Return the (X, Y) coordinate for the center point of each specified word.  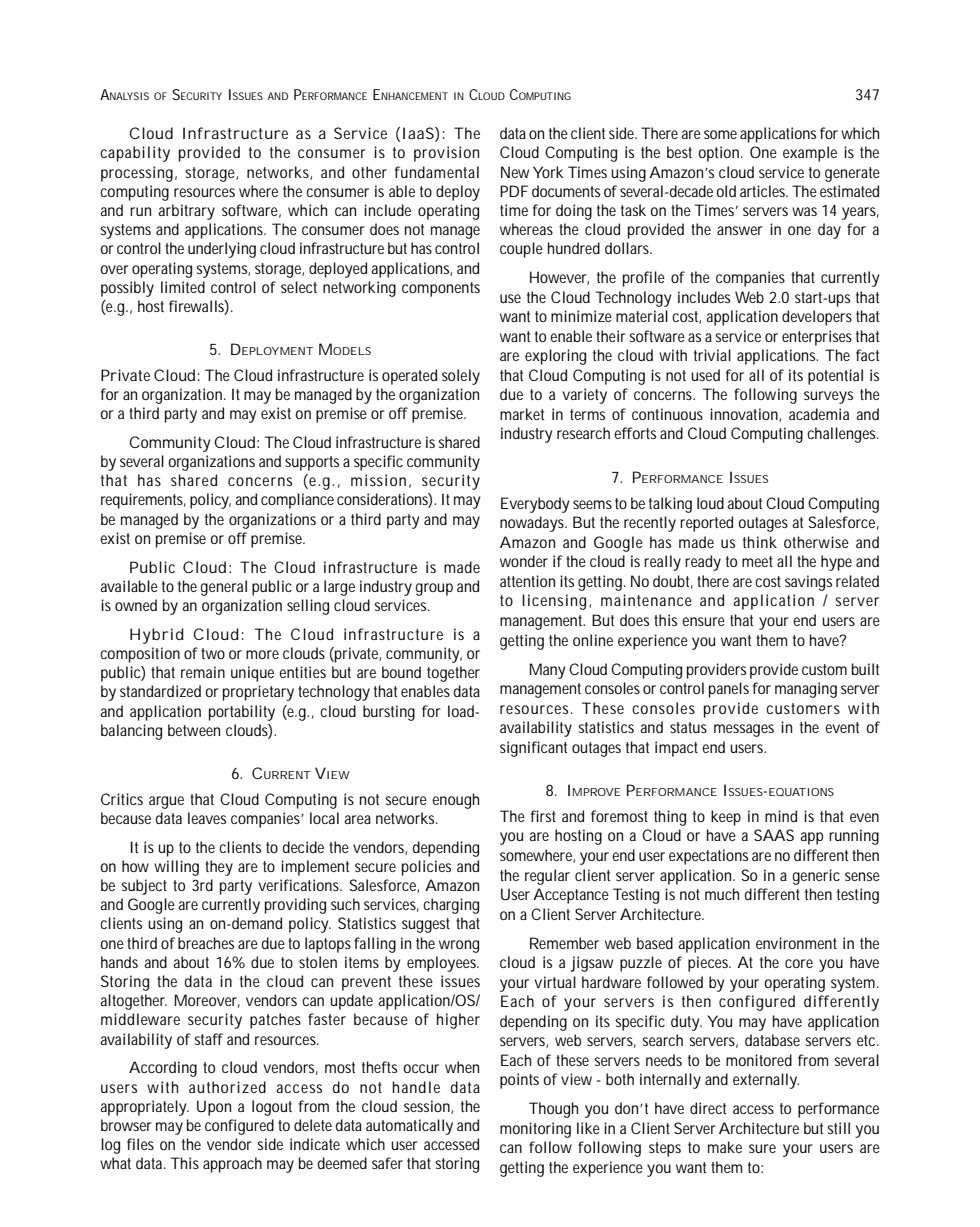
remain (203, 672)
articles (764, 191)
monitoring (535, 1130)
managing (806, 690)
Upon (214, 1108)
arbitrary (187, 212)
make (725, 1147)
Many (547, 671)
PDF (514, 191)
